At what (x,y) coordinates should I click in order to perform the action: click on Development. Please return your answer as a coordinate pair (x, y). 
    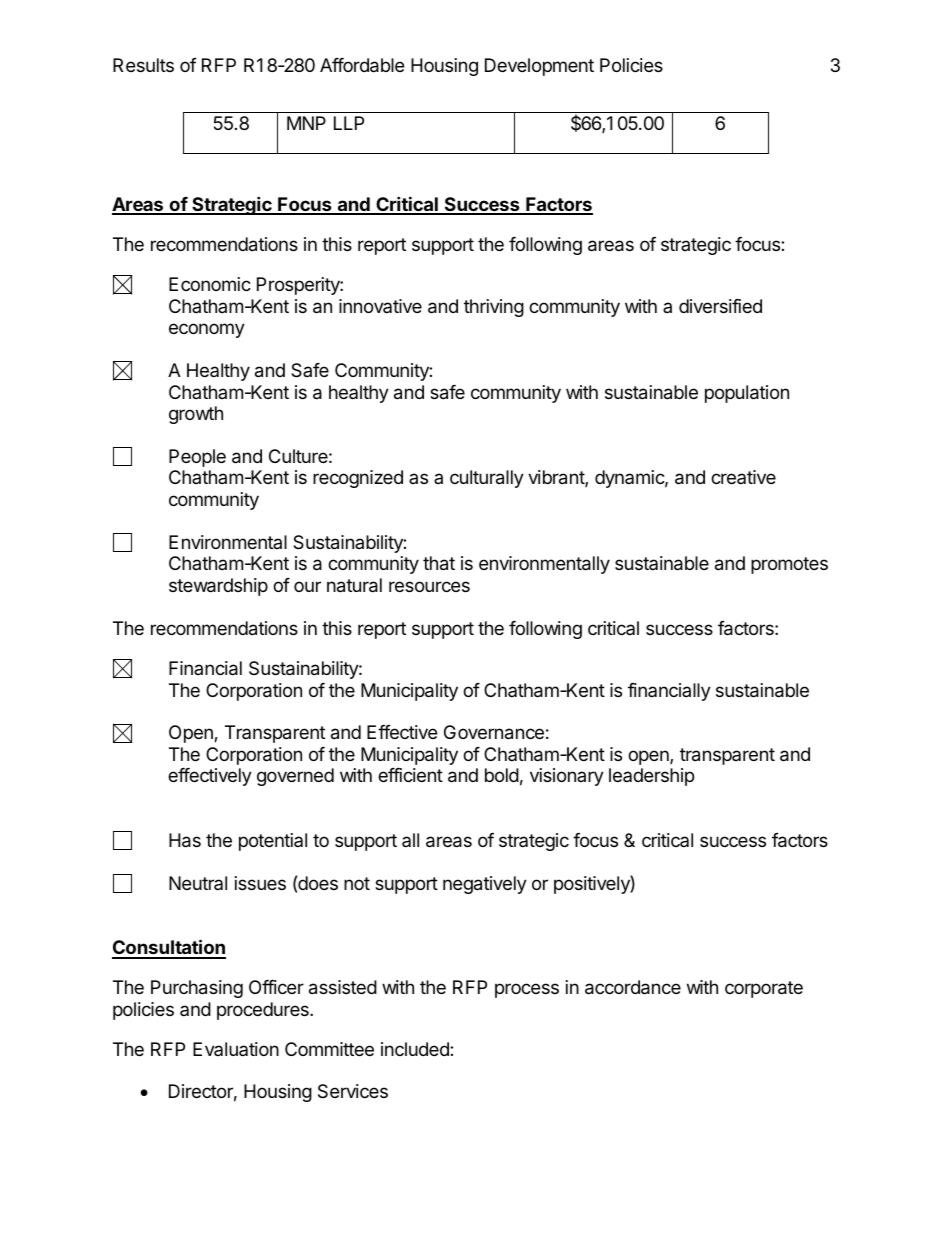
    Looking at the image, I should click on (539, 67).
